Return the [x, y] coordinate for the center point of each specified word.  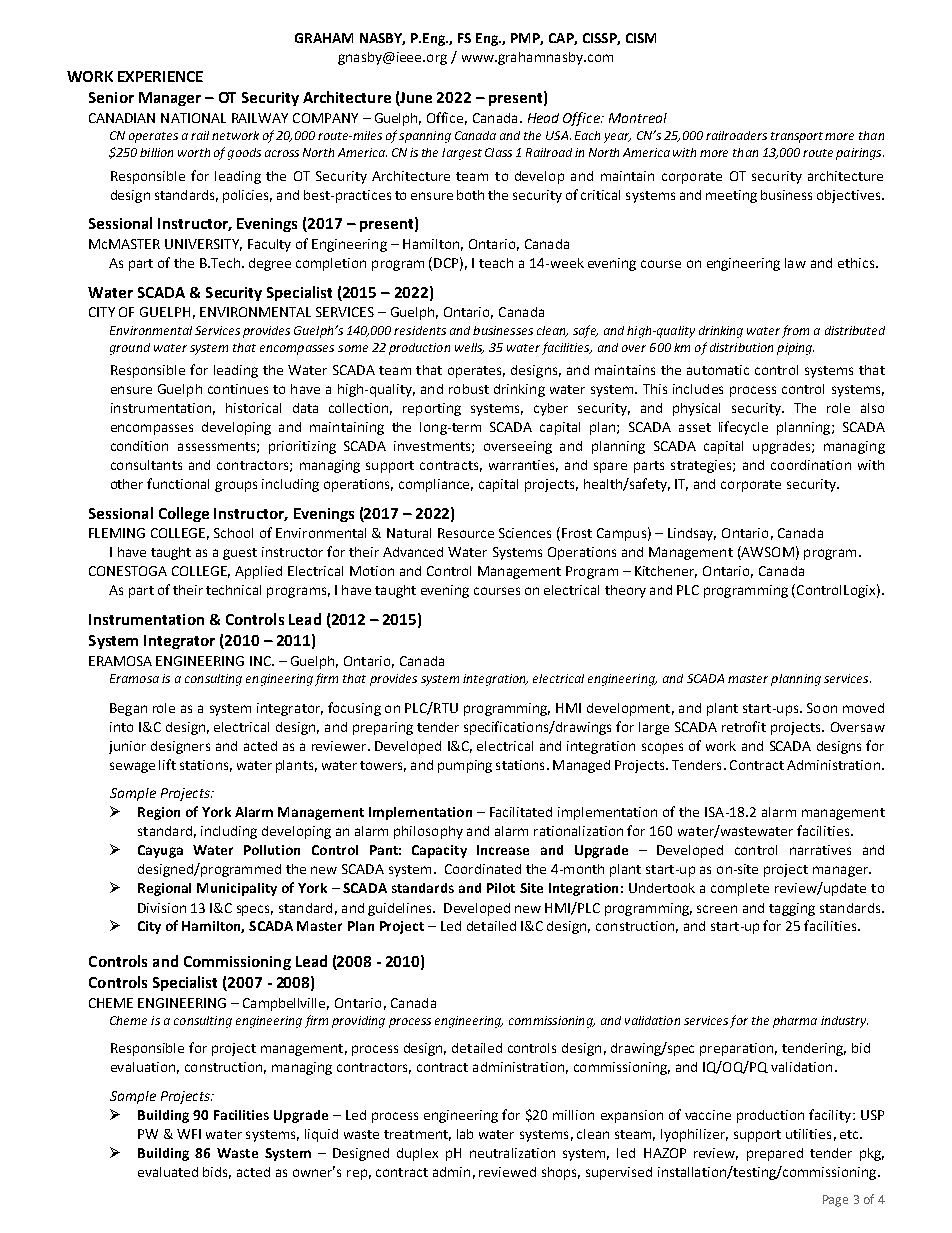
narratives [820, 850]
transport [798, 137]
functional [178, 483]
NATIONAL [193, 118]
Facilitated [521, 812]
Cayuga [160, 851]
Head [543, 118]
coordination [811, 465]
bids [217, 1173]
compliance [436, 485]
